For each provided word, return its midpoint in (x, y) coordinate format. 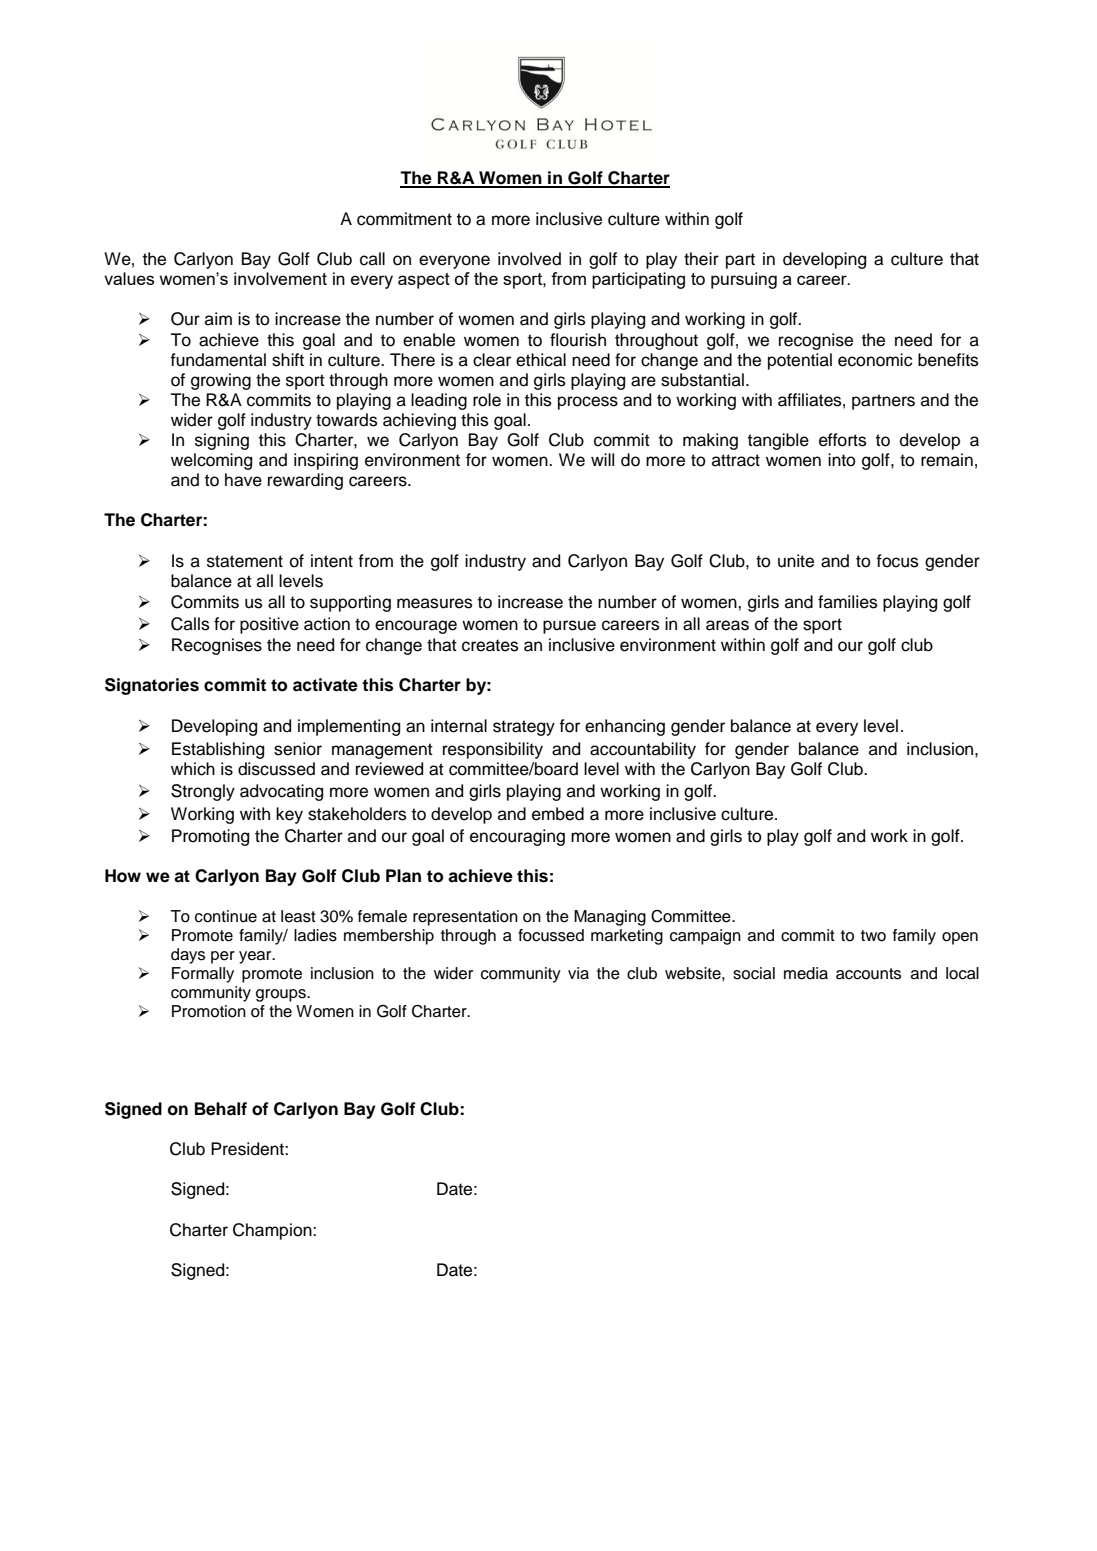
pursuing (744, 280)
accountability (643, 750)
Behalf (221, 1109)
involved (529, 259)
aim (218, 319)
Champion (273, 1231)
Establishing (218, 750)
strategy (524, 728)
